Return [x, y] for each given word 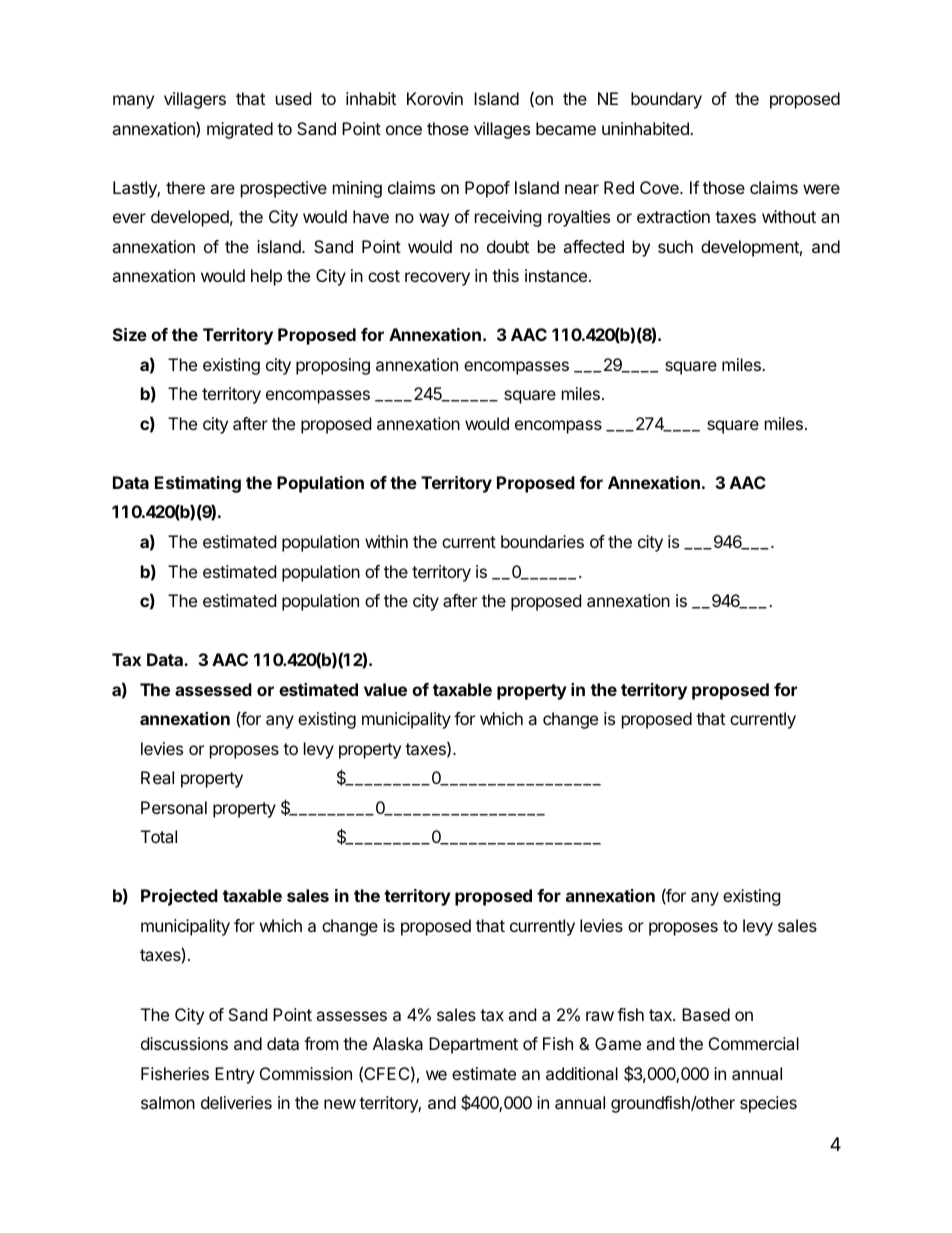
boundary [666, 100]
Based [706, 1014]
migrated [240, 130]
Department [473, 1045]
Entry [235, 1075]
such [675, 246]
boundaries [542, 541]
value [385, 689]
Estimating [198, 484]
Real [157, 777]
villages [502, 130]
